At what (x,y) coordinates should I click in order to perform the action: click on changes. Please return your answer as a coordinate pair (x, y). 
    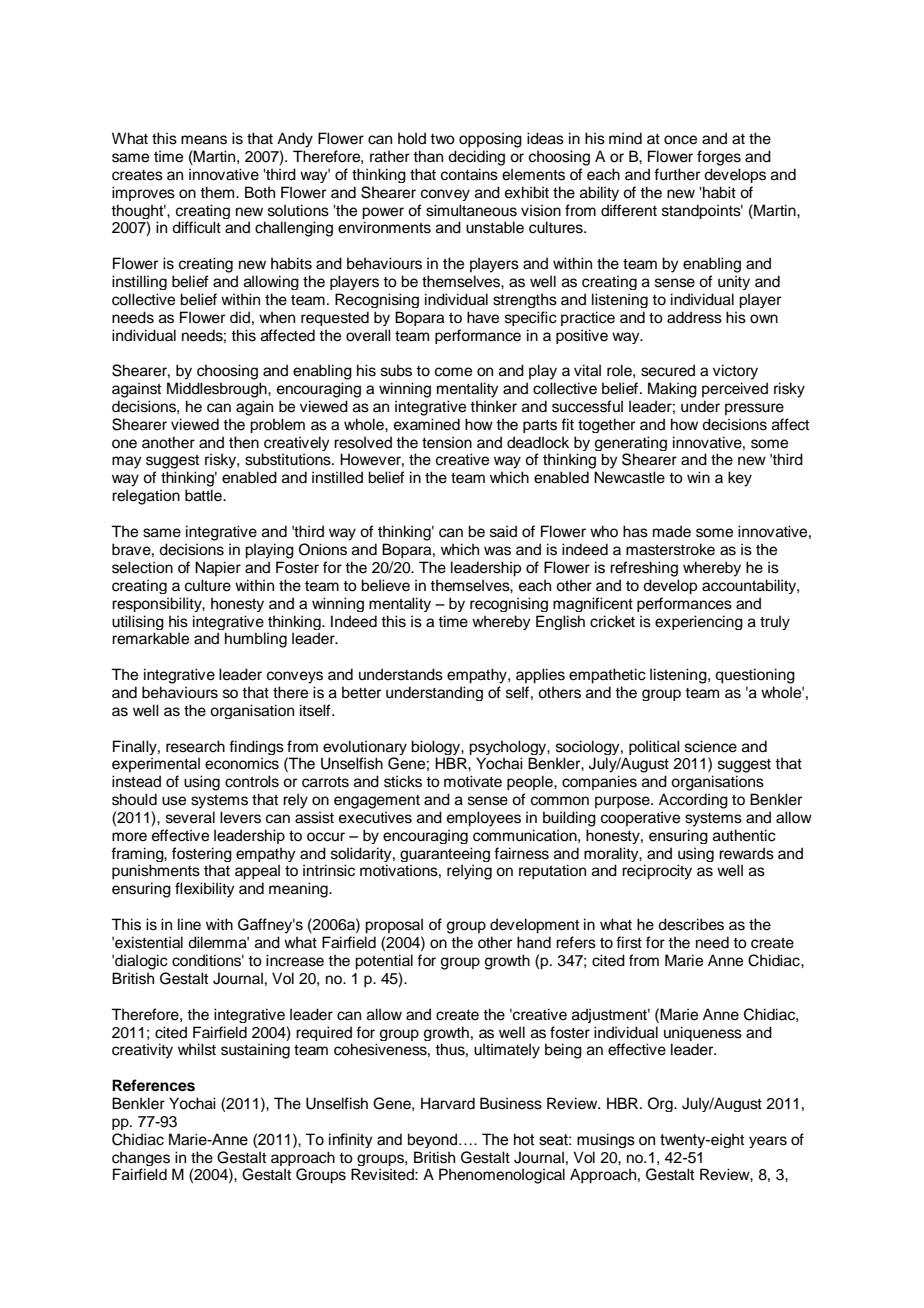
    Looking at the image, I should click on (141, 1158).
